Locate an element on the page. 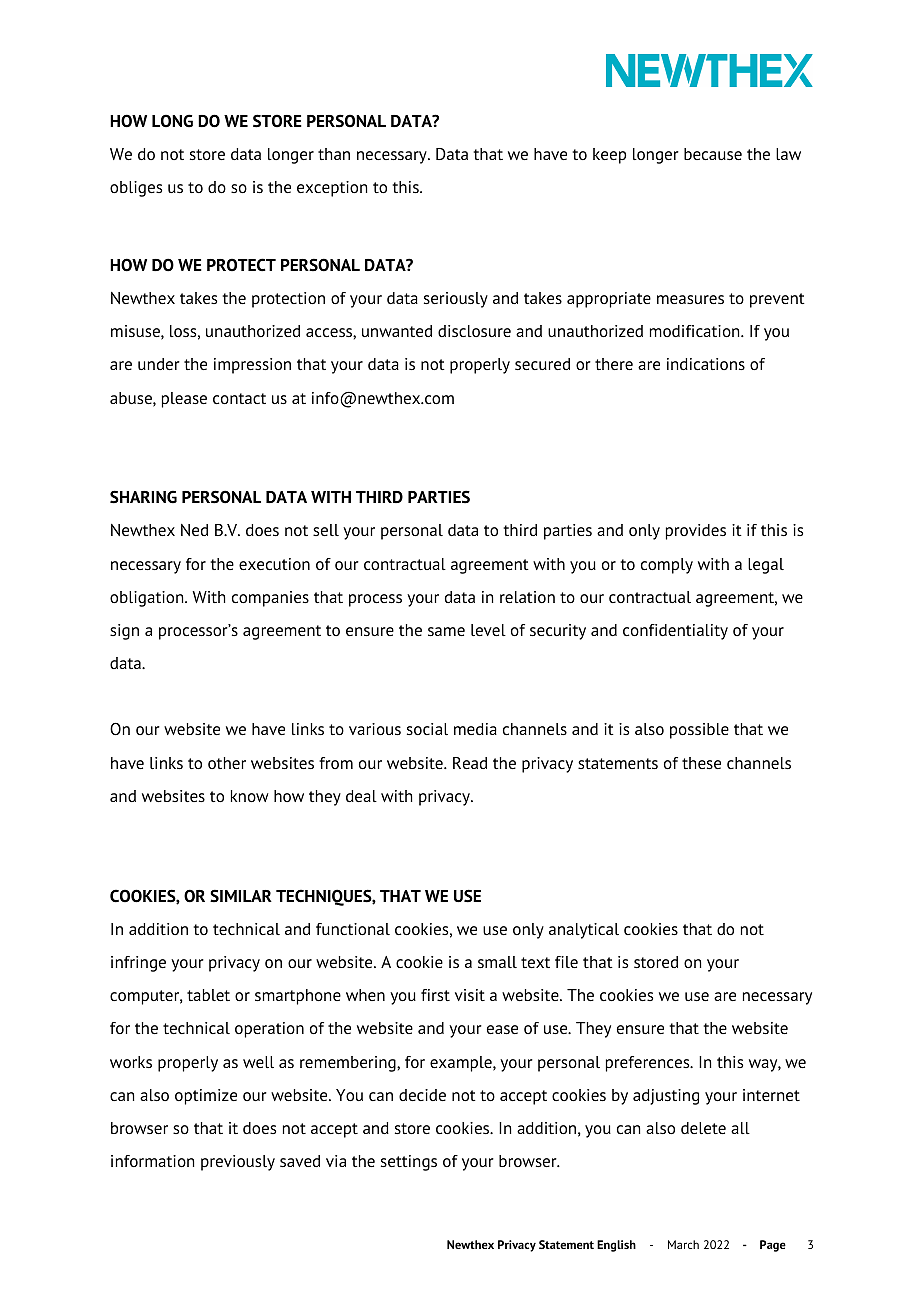  because is located at coordinates (713, 154).
